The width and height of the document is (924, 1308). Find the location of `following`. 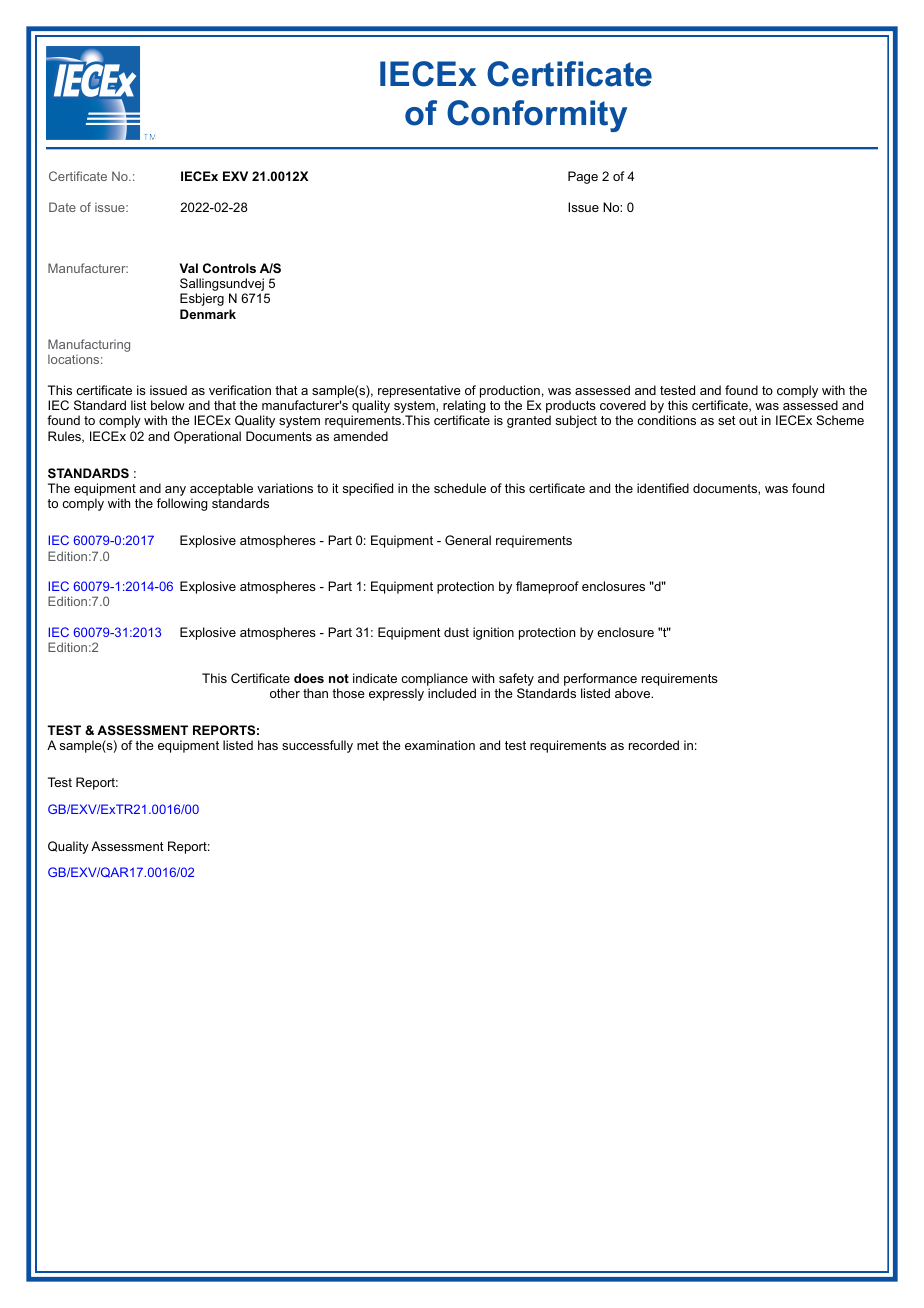

following is located at coordinates (182, 504).
